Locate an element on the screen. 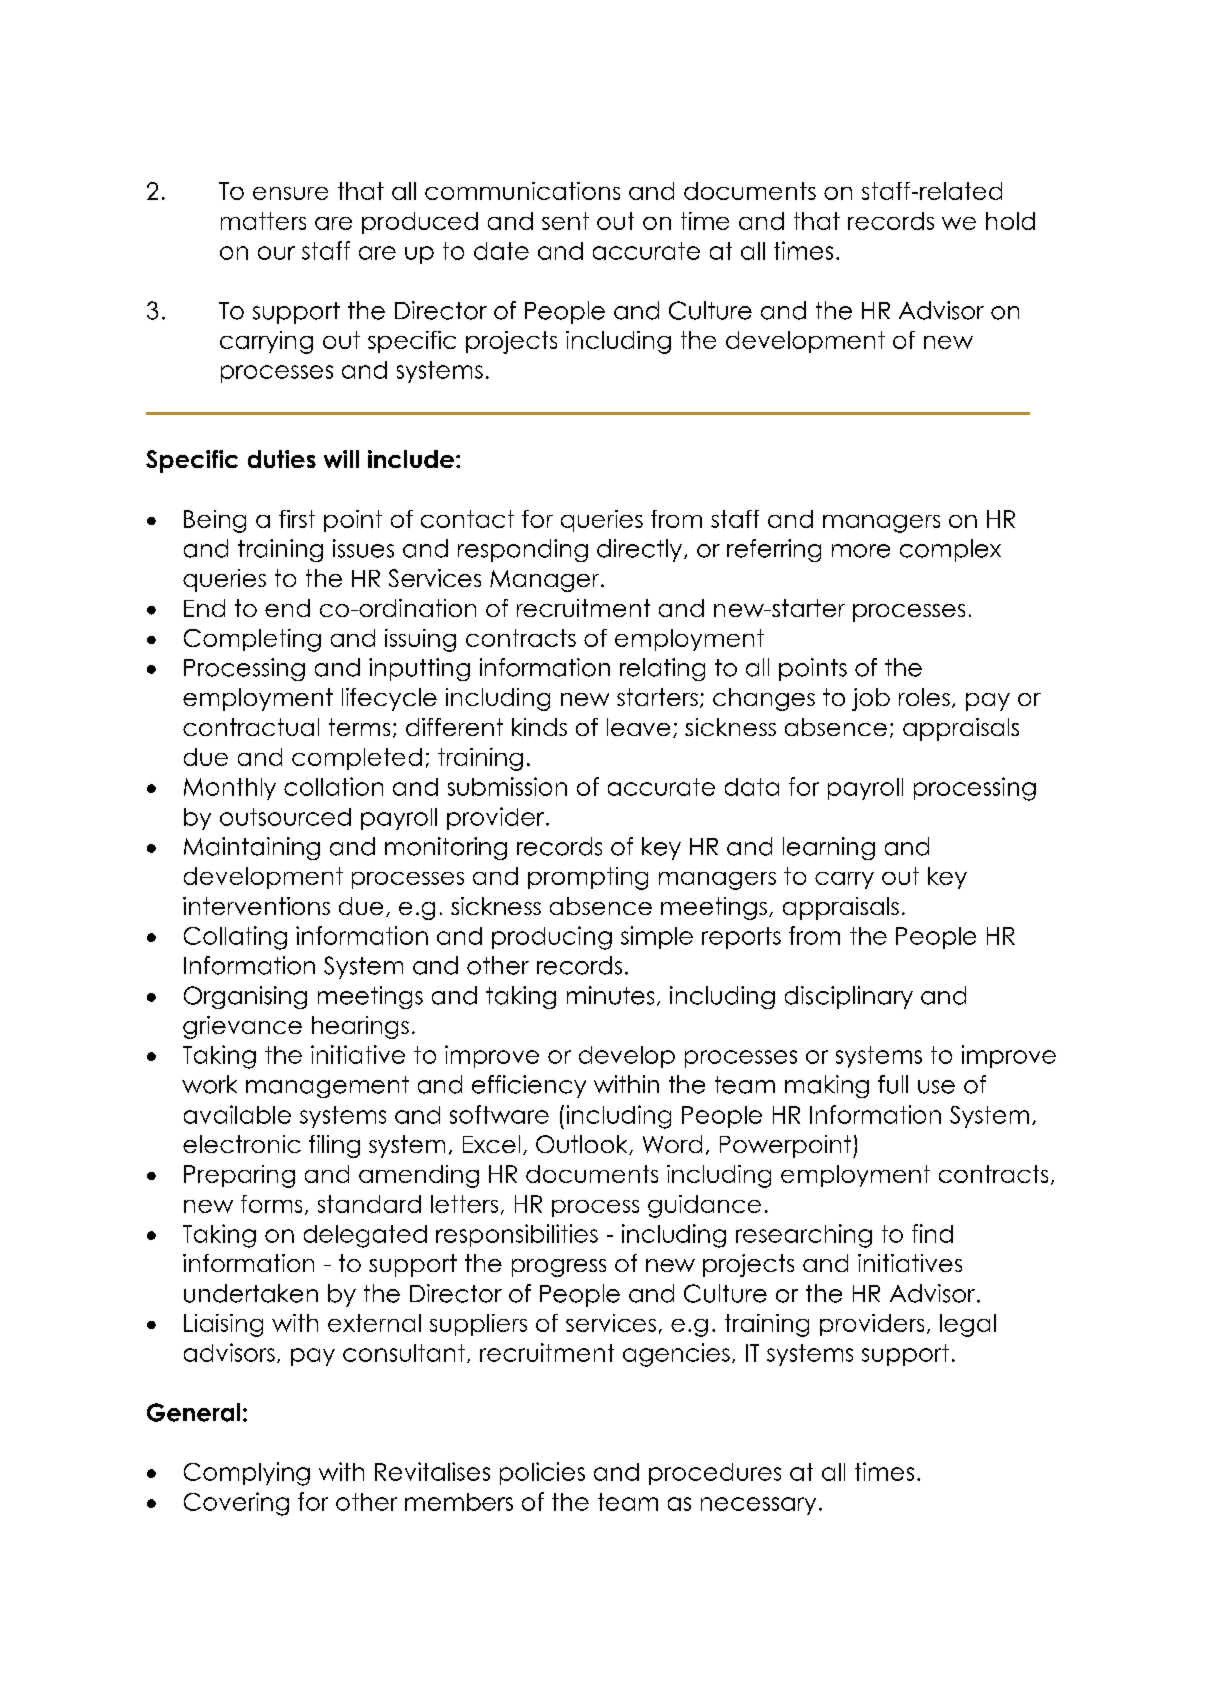 The image size is (1205, 1704). use is located at coordinates (936, 1087).
